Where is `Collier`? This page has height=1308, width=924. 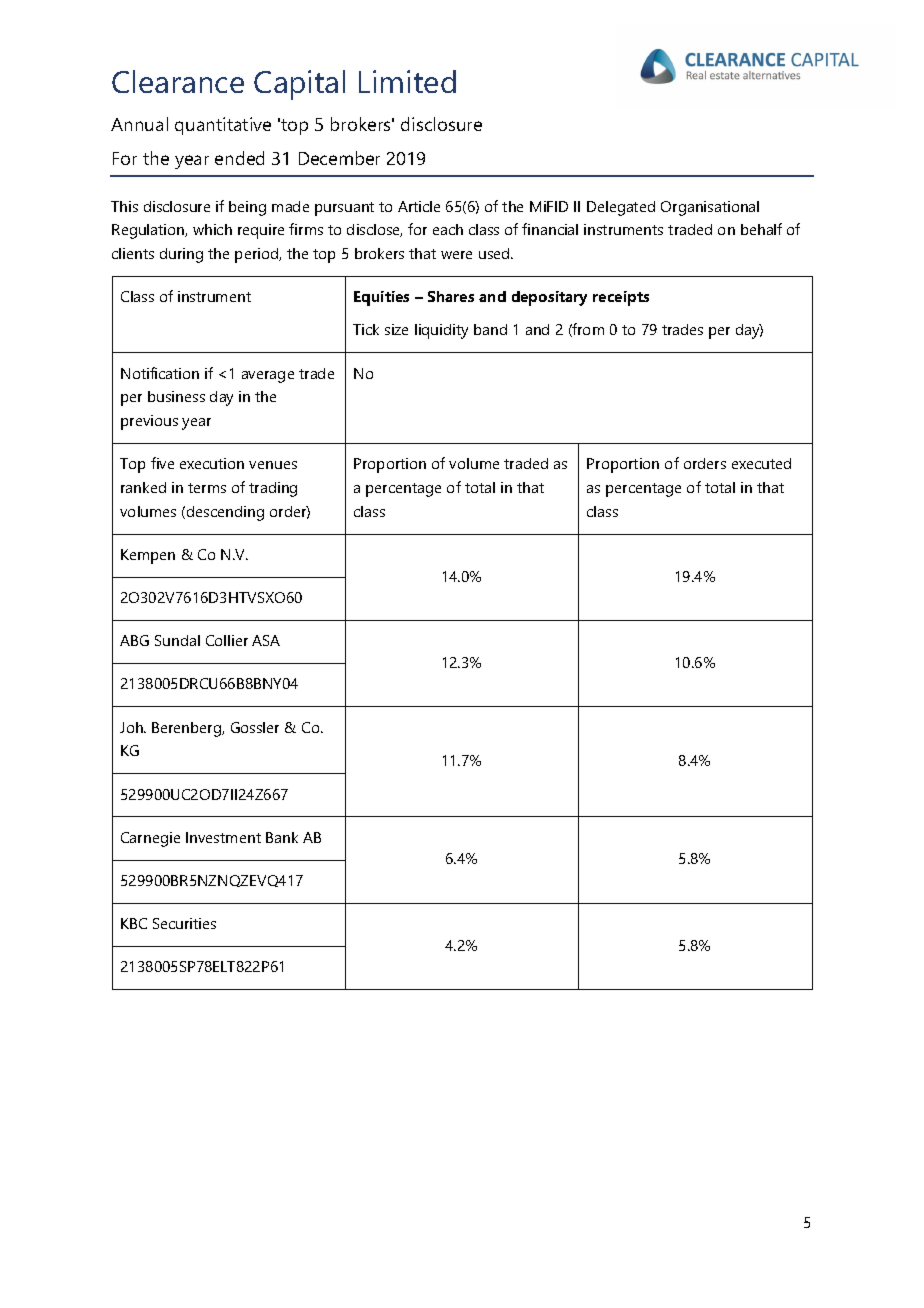
Collier is located at coordinates (227, 640).
